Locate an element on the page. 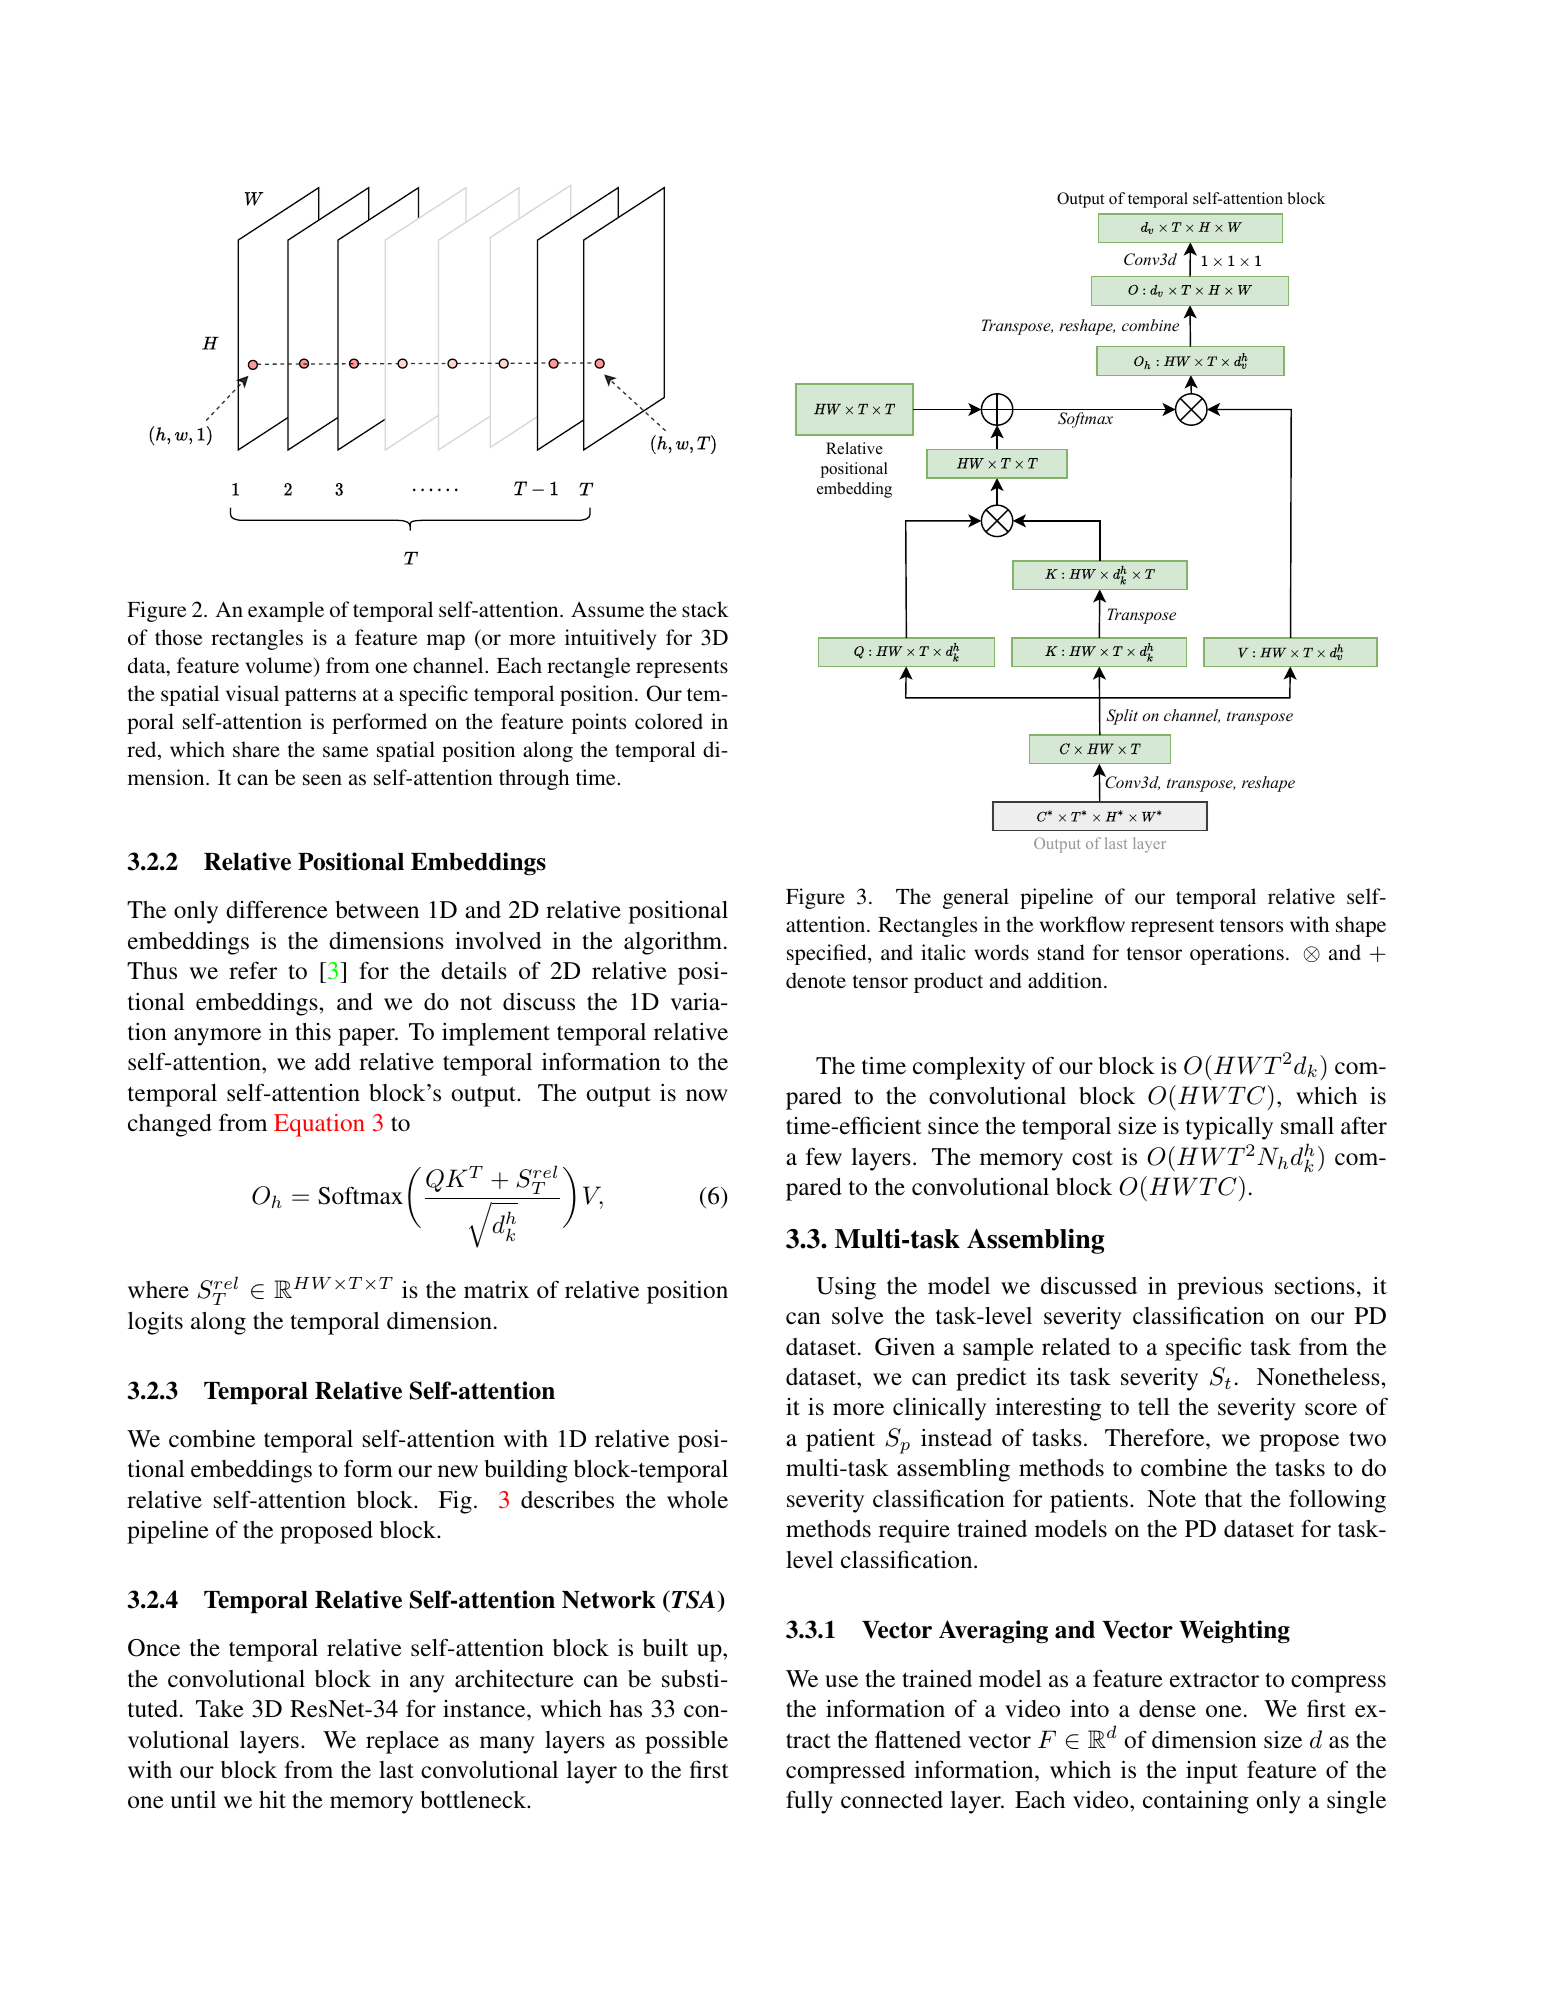 The image size is (1557, 2015). new is located at coordinates (458, 1471).
